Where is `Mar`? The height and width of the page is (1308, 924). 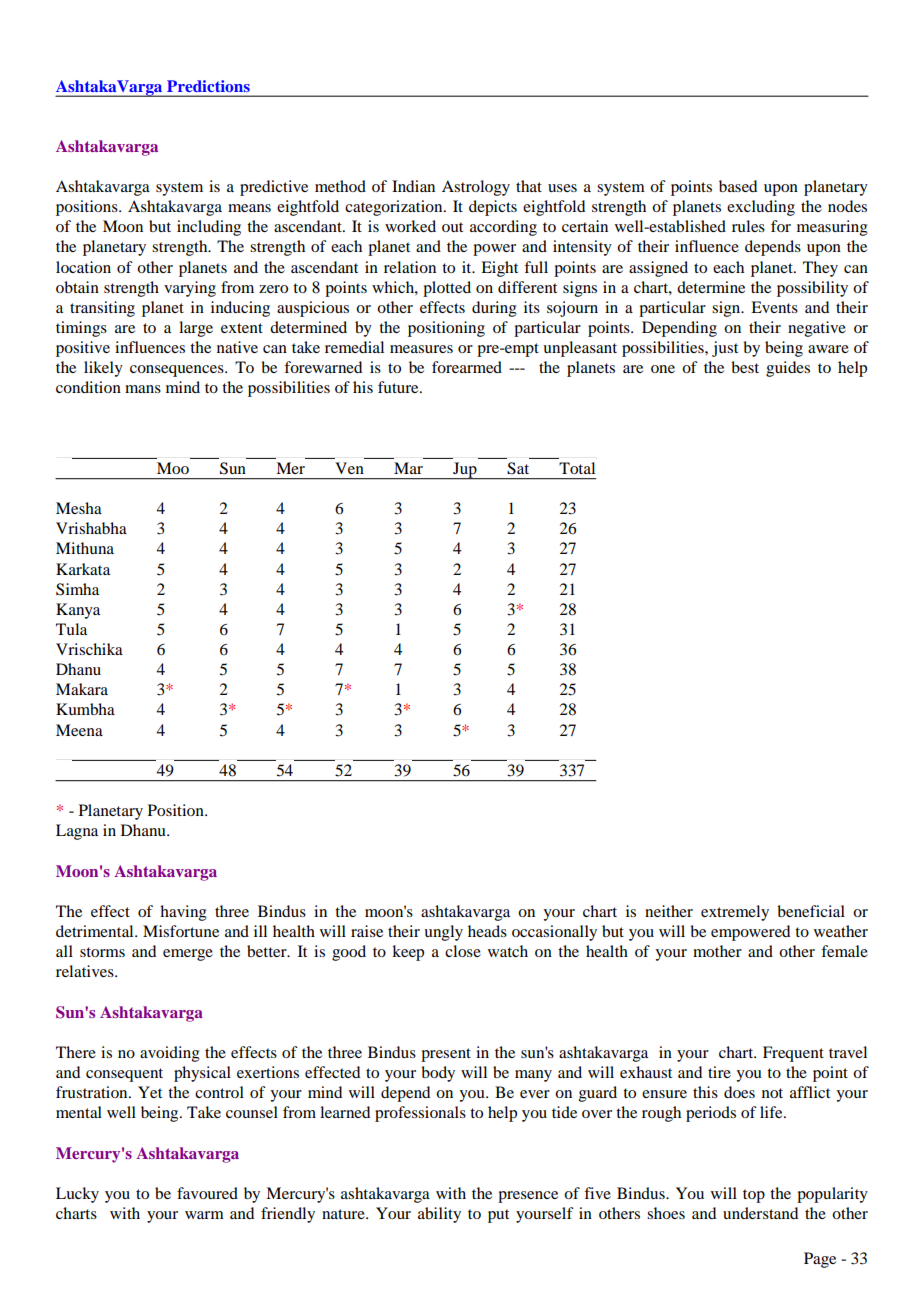 Mar is located at coordinates (408, 468).
